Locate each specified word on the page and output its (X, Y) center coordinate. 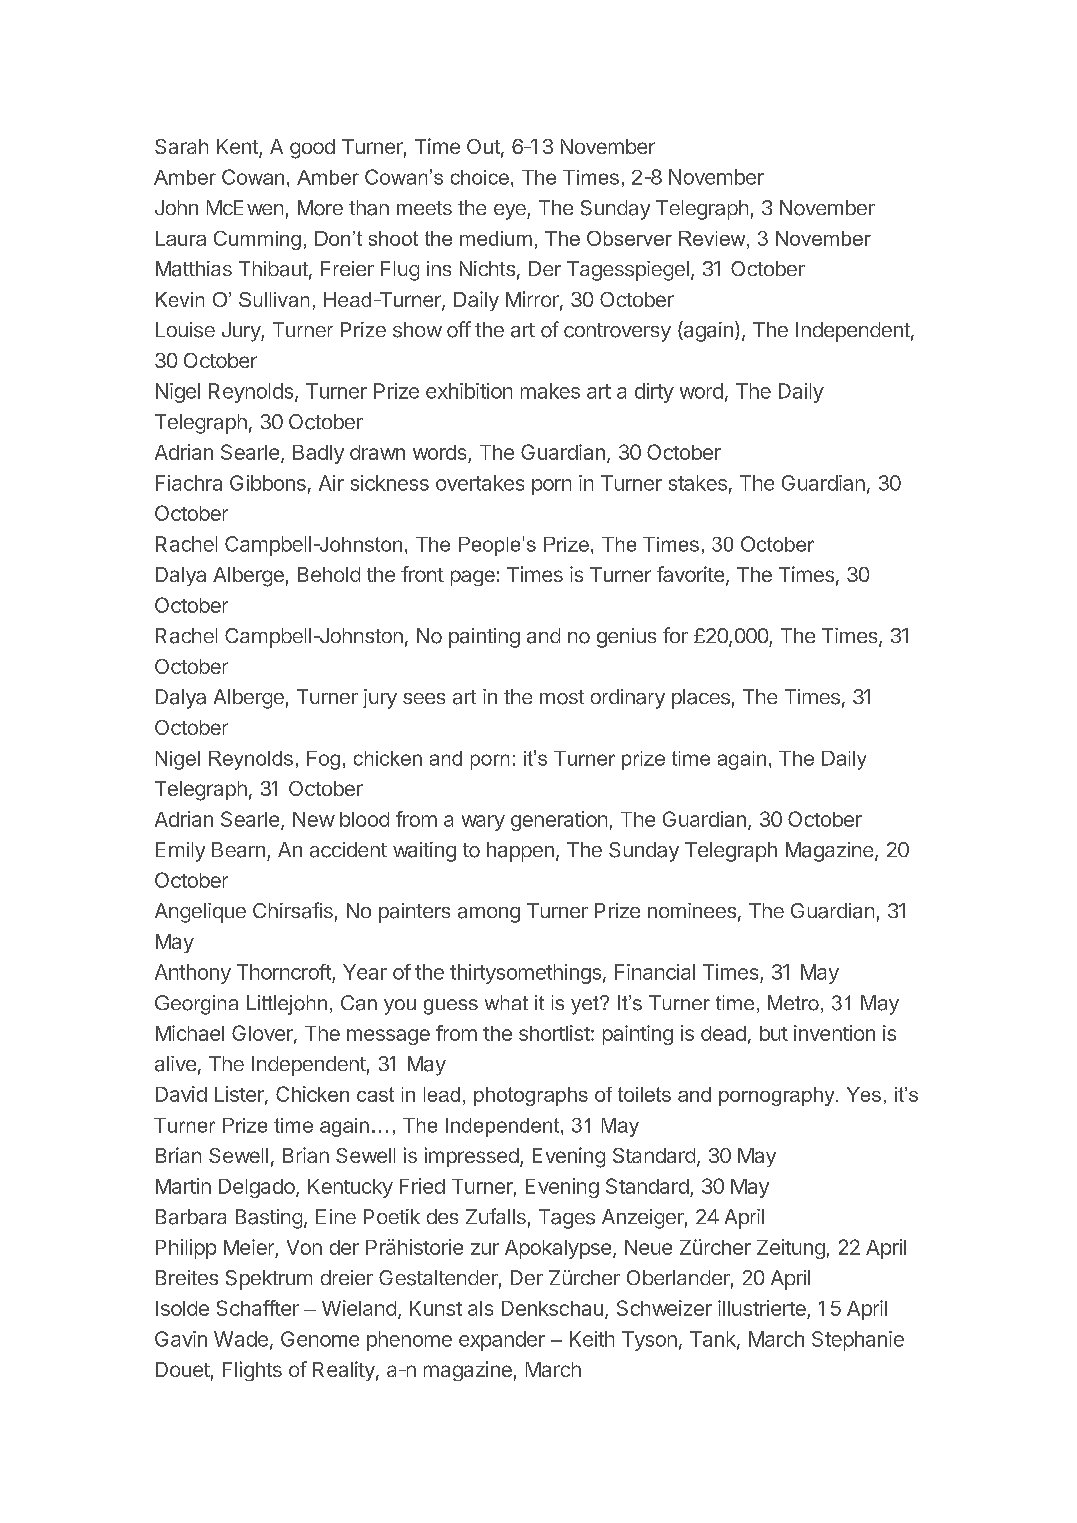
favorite (690, 574)
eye (511, 212)
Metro (793, 1003)
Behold (329, 574)
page (473, 578)
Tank (714, 1340)
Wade (241, 1339)
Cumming (257, 240)
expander (502, 1341)
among (489, 915)
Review (713, 238)
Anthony (193, 974)
